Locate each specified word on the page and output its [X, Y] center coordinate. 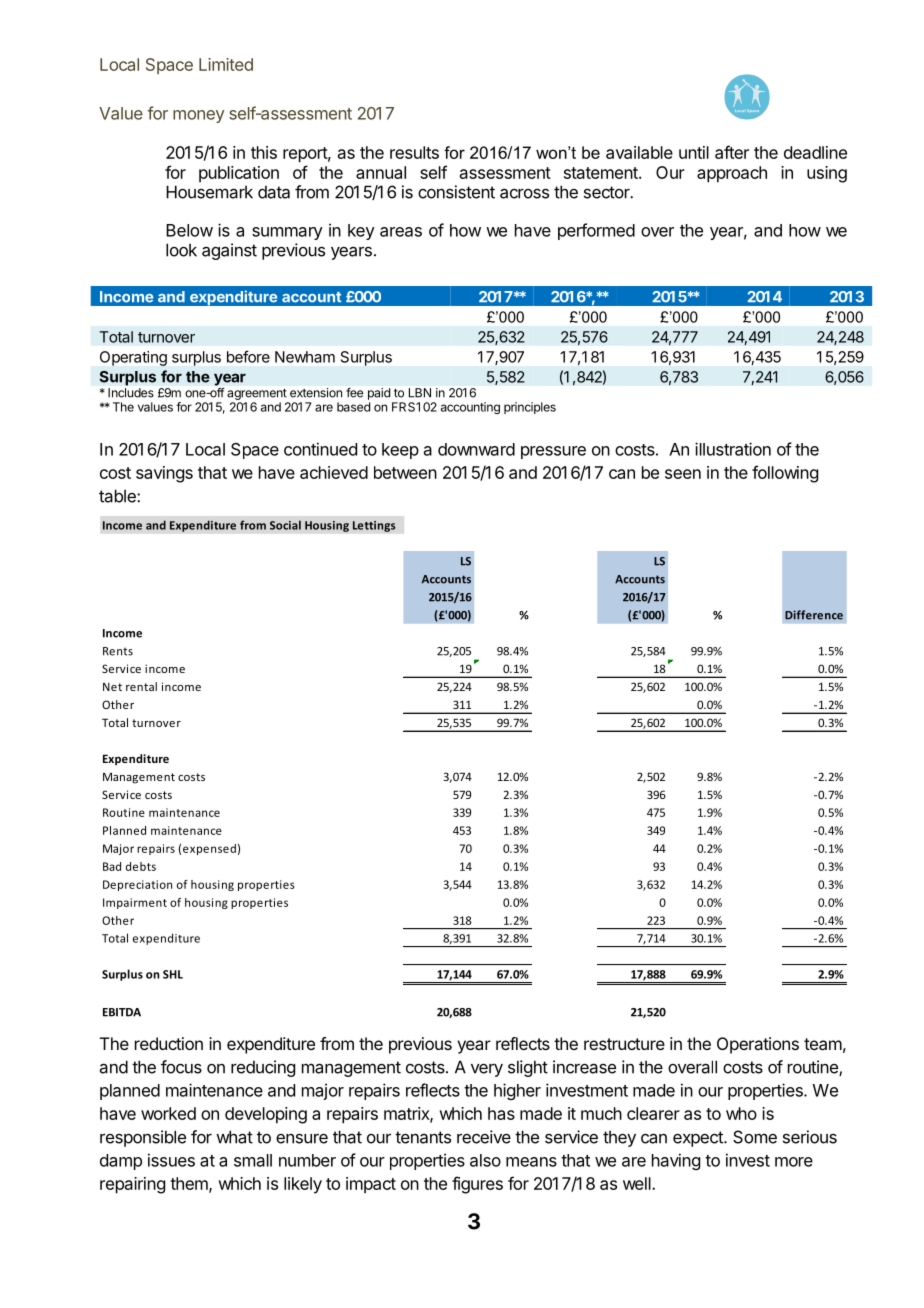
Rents [118, 651]
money [198, 116]
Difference [814, 615]
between [405, 472]
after [732, 152]
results [414, 152]
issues [171, 1160]
